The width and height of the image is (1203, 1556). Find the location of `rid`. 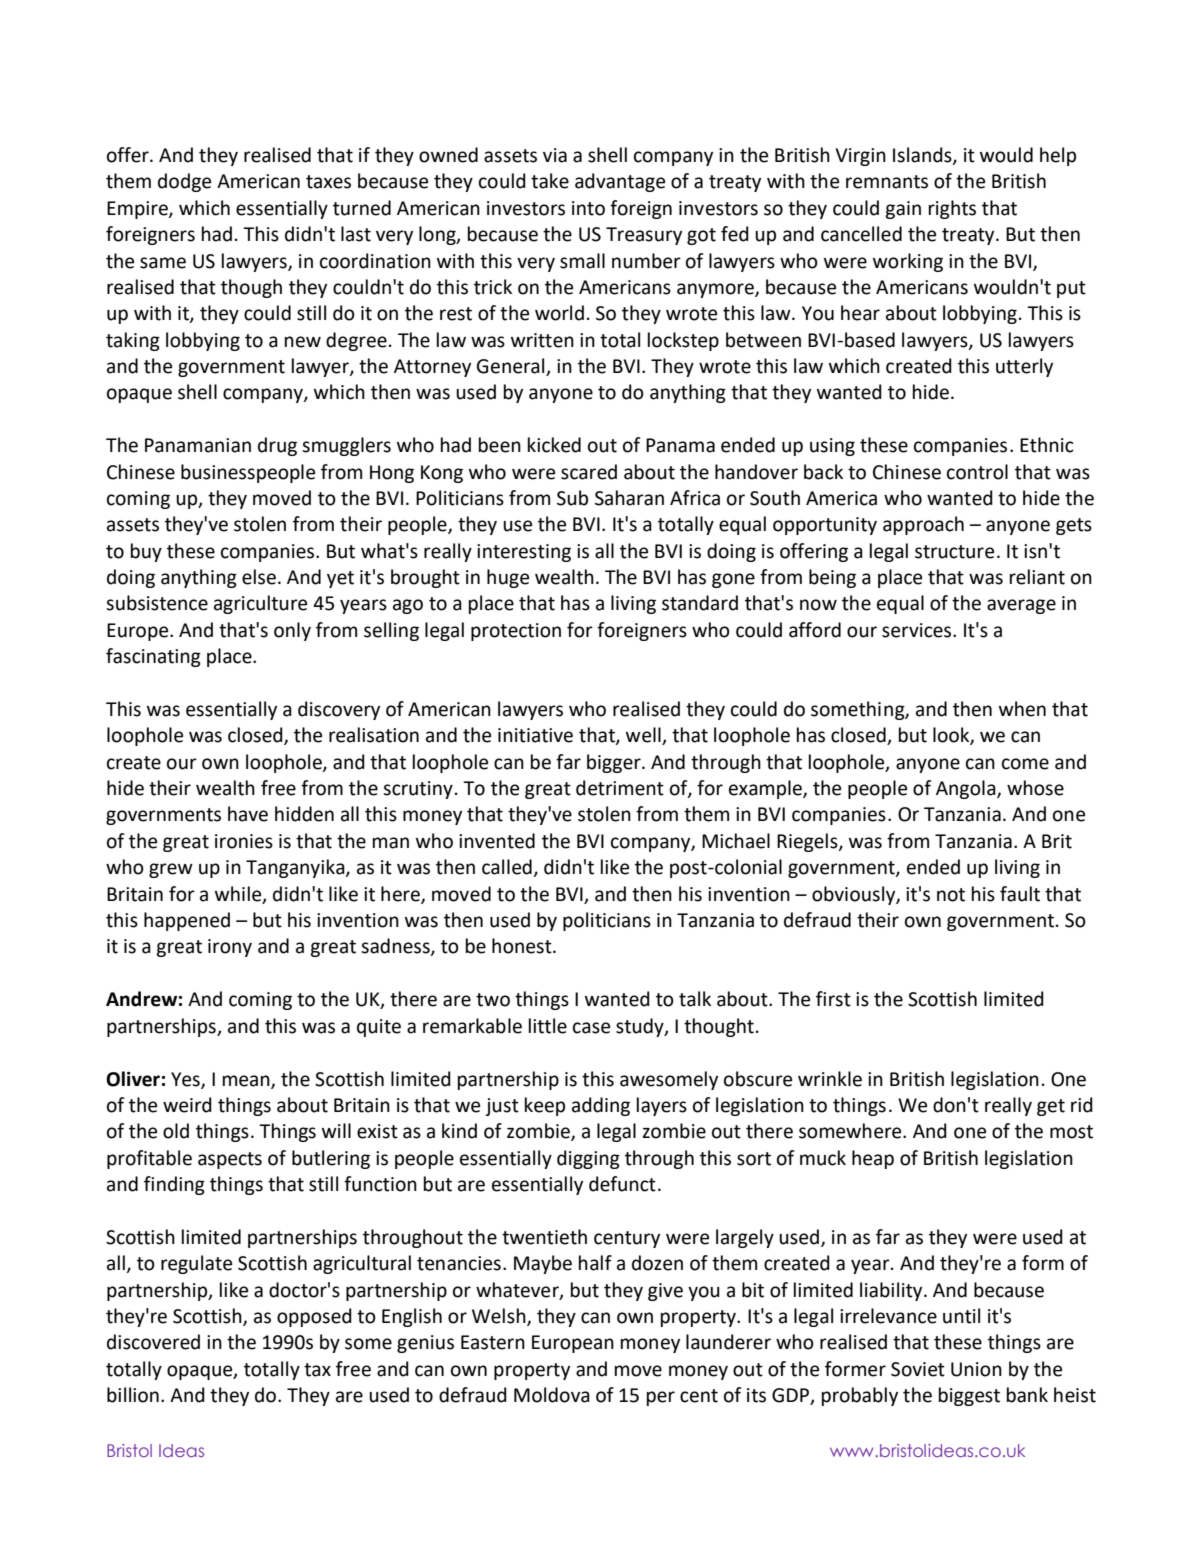

rid is located at coordinates (1082, 1105).
